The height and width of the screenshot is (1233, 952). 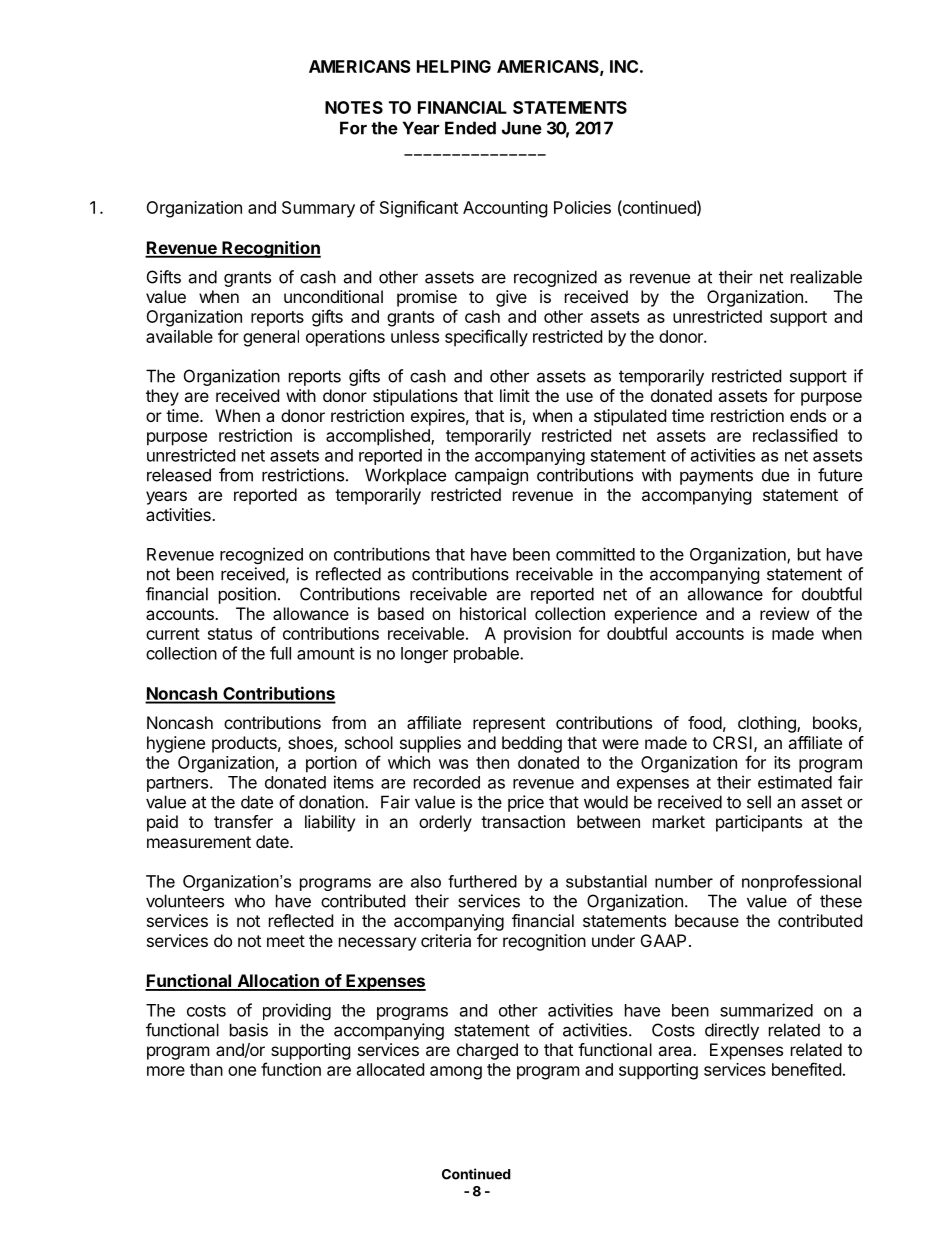 What do you see at coordinates (732, 1031) in the screenshot?
I see `directly` at bounding box center [732, 1031].
